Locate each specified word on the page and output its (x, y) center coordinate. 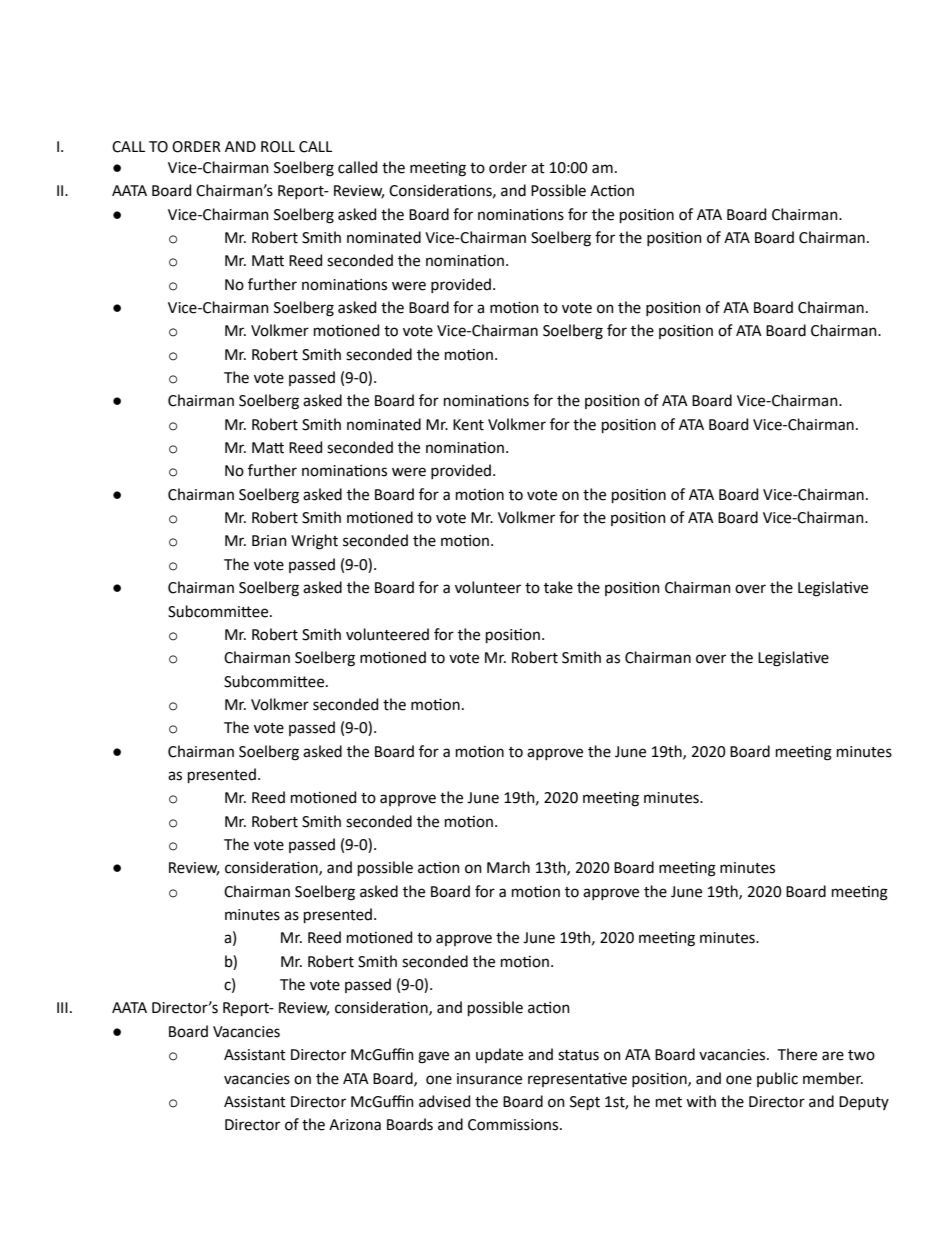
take (558, 587)
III (62, 1007)
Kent (468, 425)
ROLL (278, 147)
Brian (269, 541)
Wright (314, 542)
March (508, 867)
